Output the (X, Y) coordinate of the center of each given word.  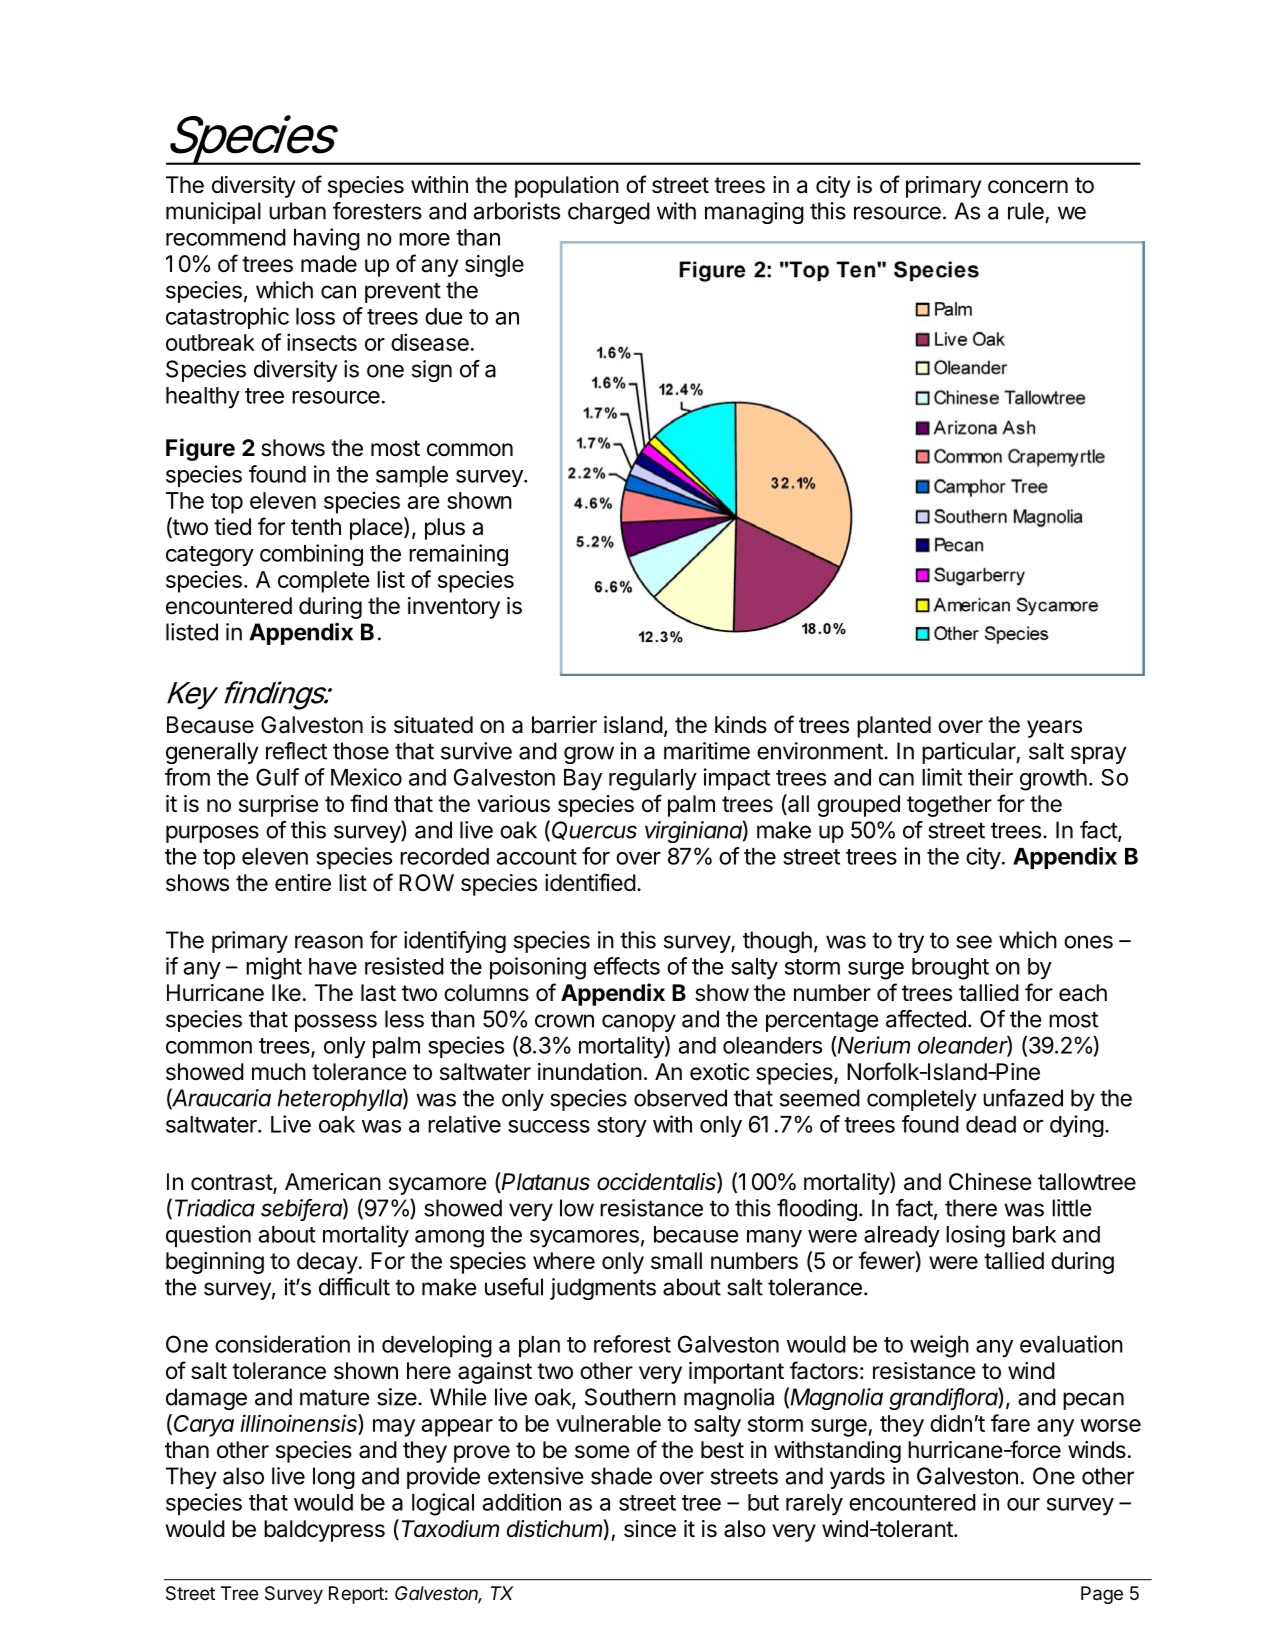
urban (297, 211)
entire (303, 883)
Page (1102, 1595)
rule (1026, 211)
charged (609, 213)
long (334, 1478)
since (650, 1529)
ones (1088, 942)
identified (590, 882)
